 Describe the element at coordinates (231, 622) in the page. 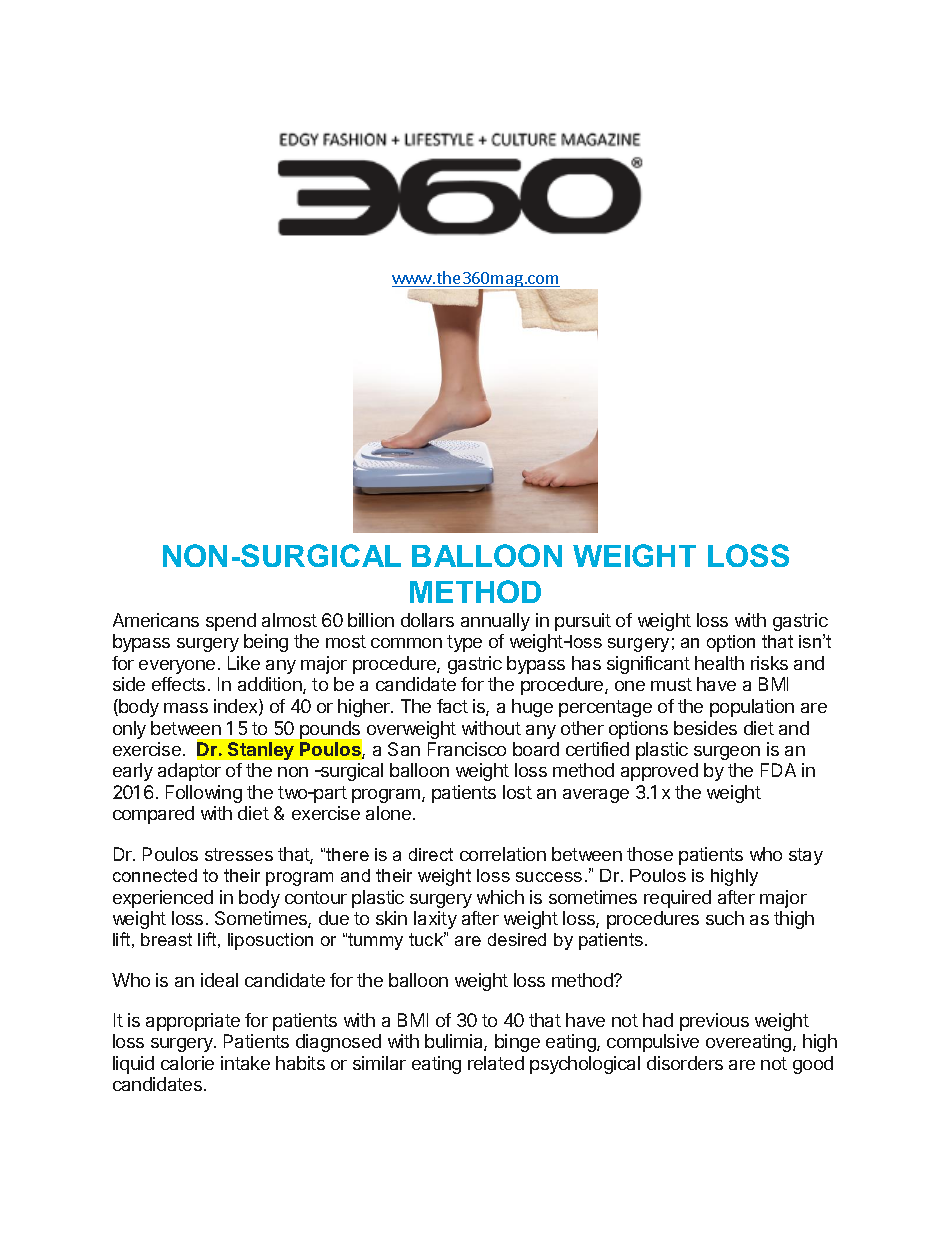

I see `spend` at that location.
